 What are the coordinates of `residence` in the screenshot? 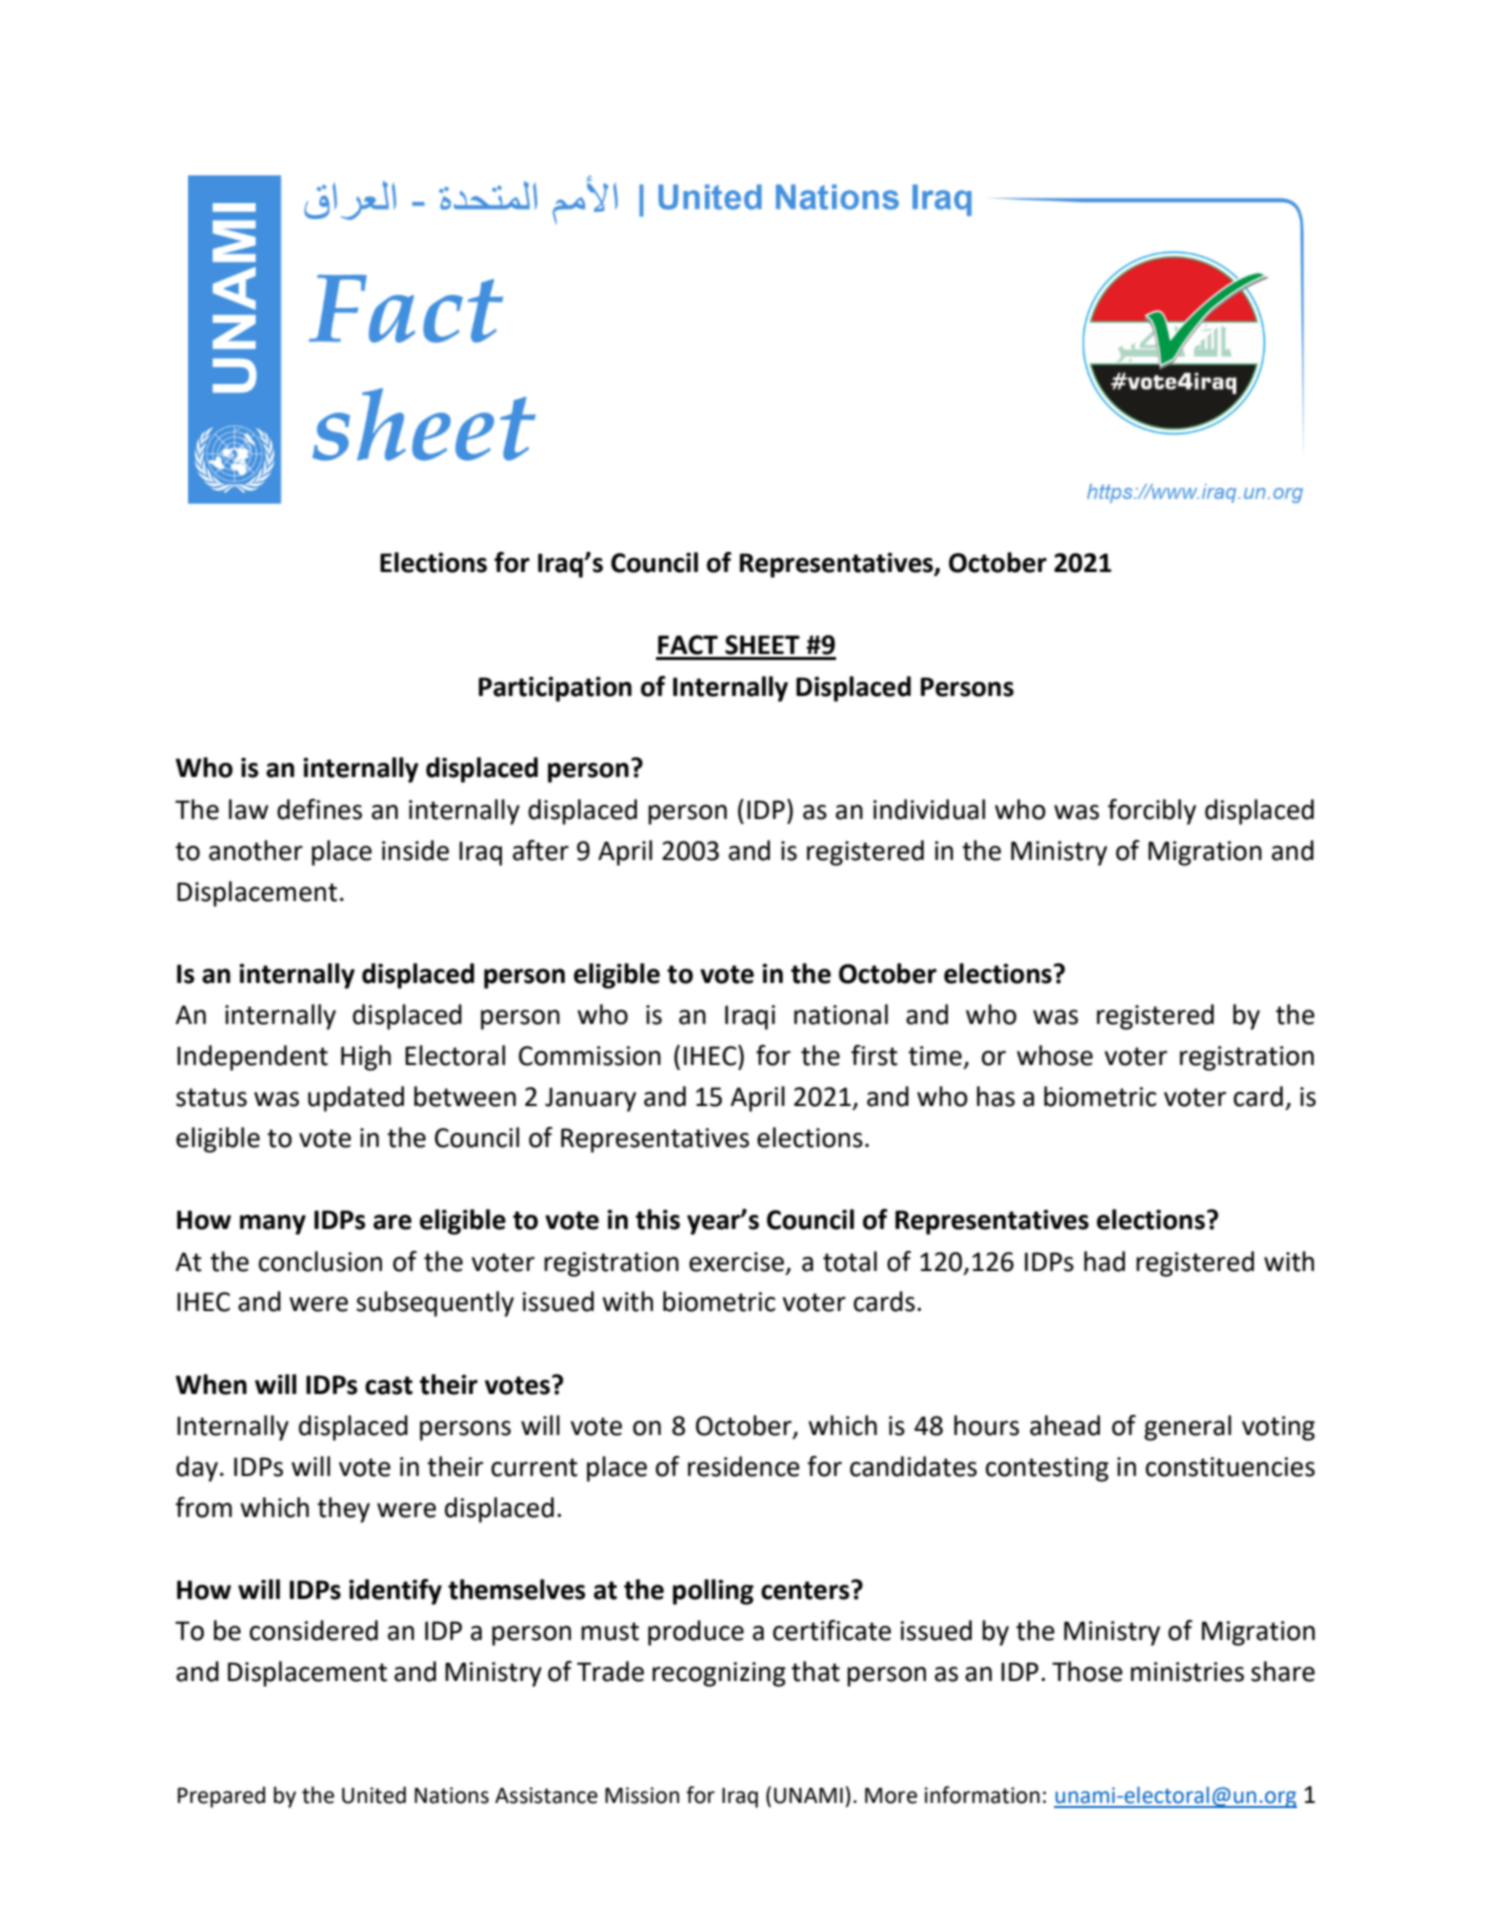 It's located at (744, 1466).
